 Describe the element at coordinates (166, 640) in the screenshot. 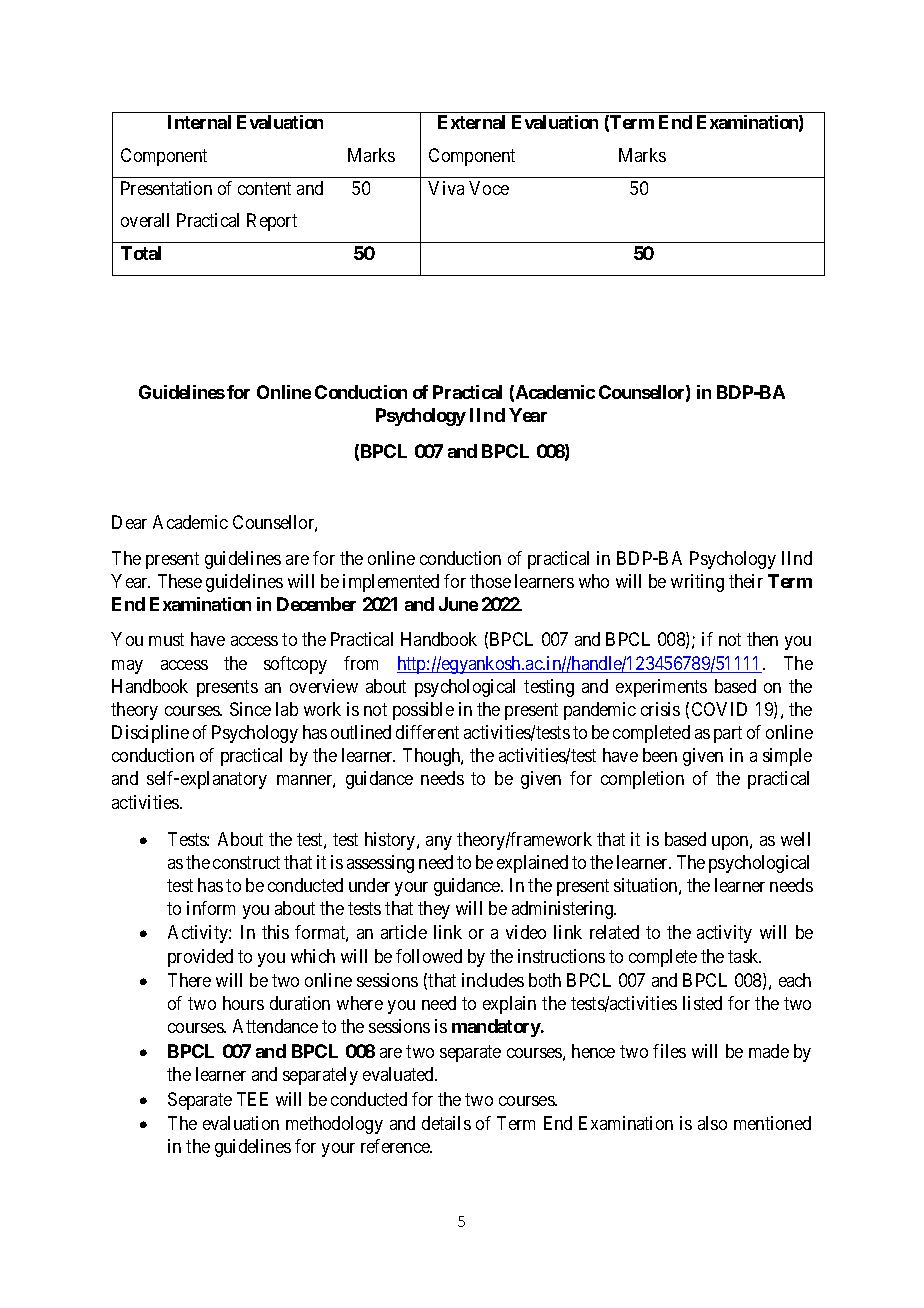

I see `must` at that location.
